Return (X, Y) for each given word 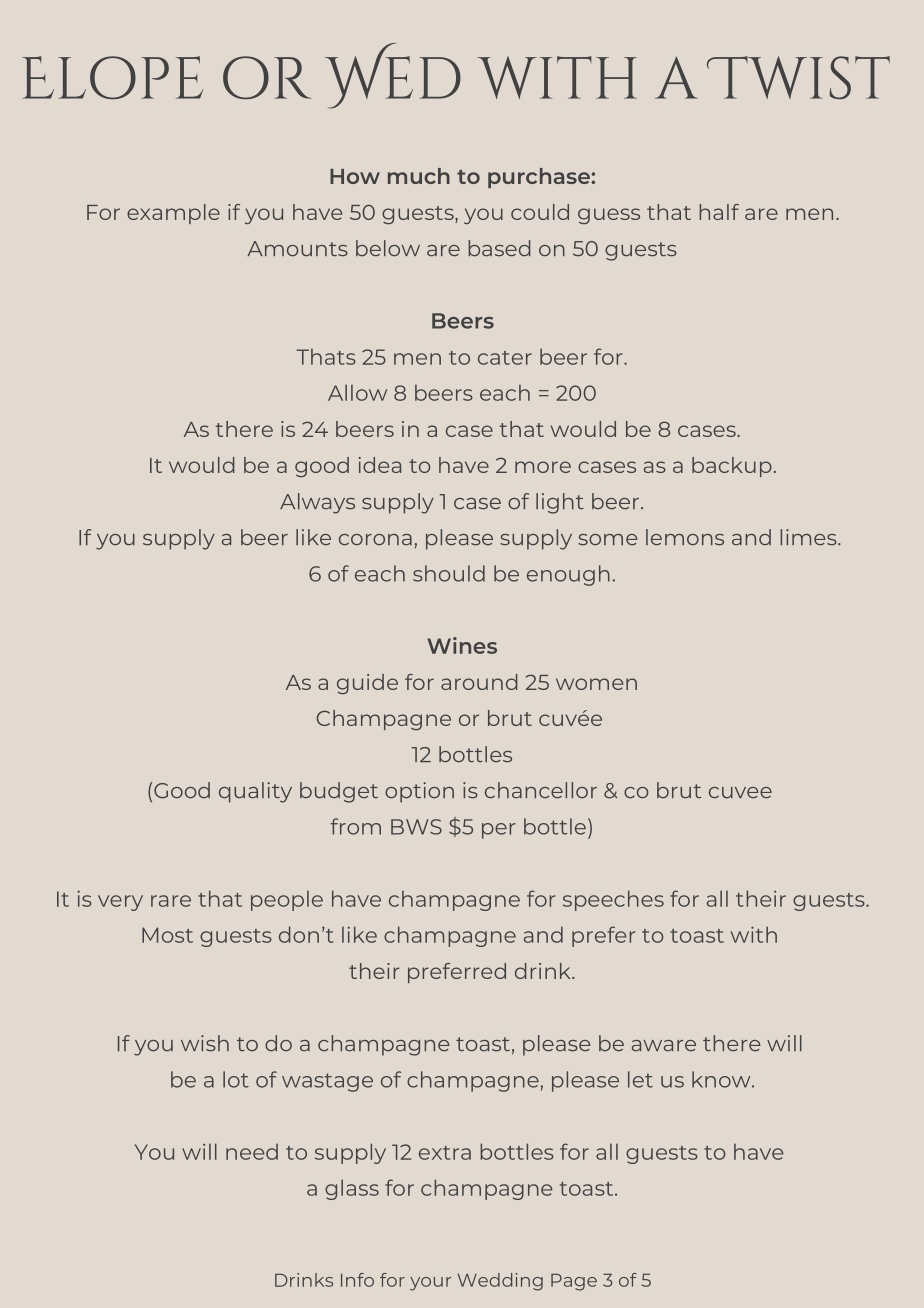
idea (380, 465)
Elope (112, 77)
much (419, 176)
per (499, 831)
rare (171, 901)
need (252, 1151)
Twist (798, 77)
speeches (613, 900)
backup (732, 467)
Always (317, 503)
